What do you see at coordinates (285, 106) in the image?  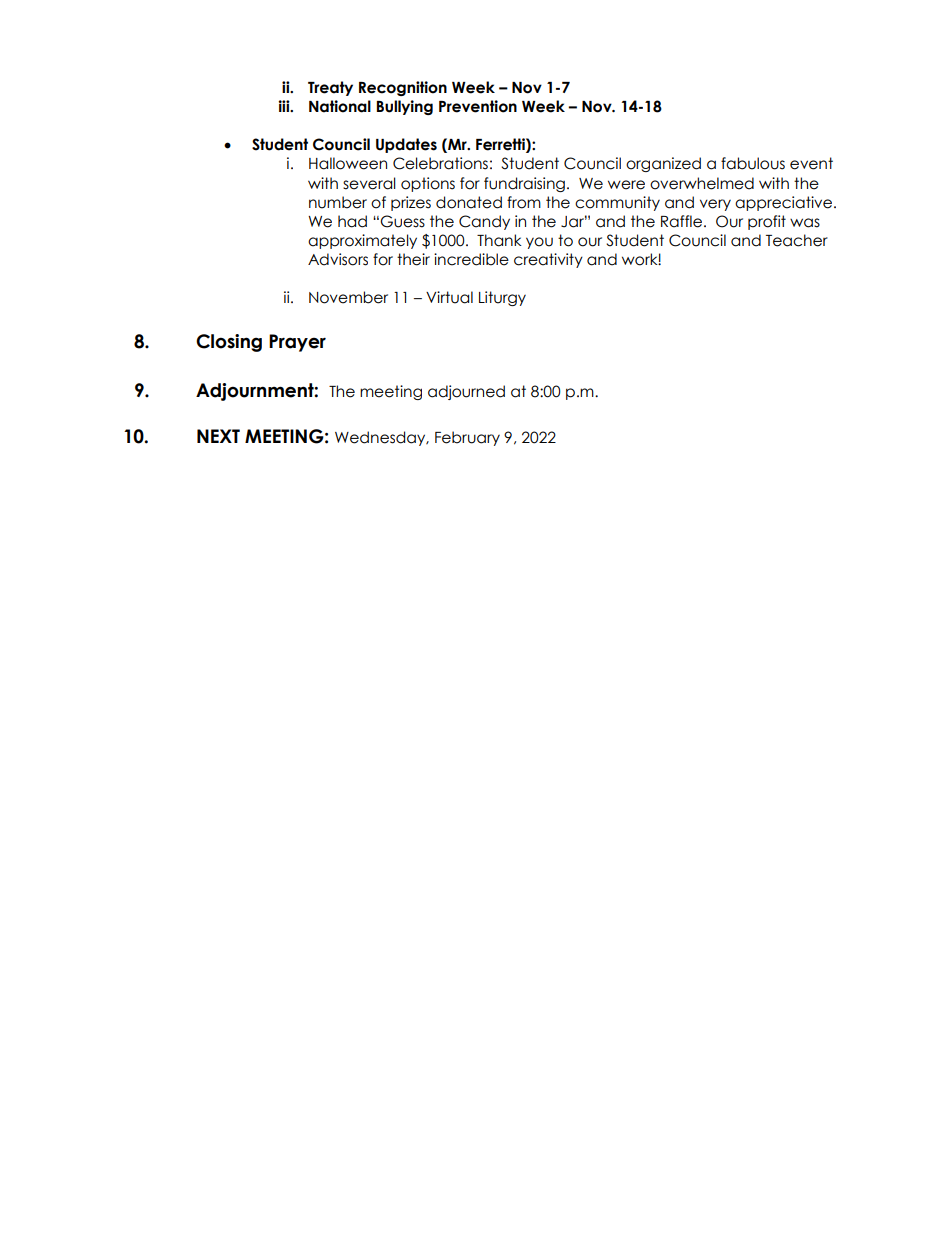 I see `iii` at bounding box center [285, 106].
